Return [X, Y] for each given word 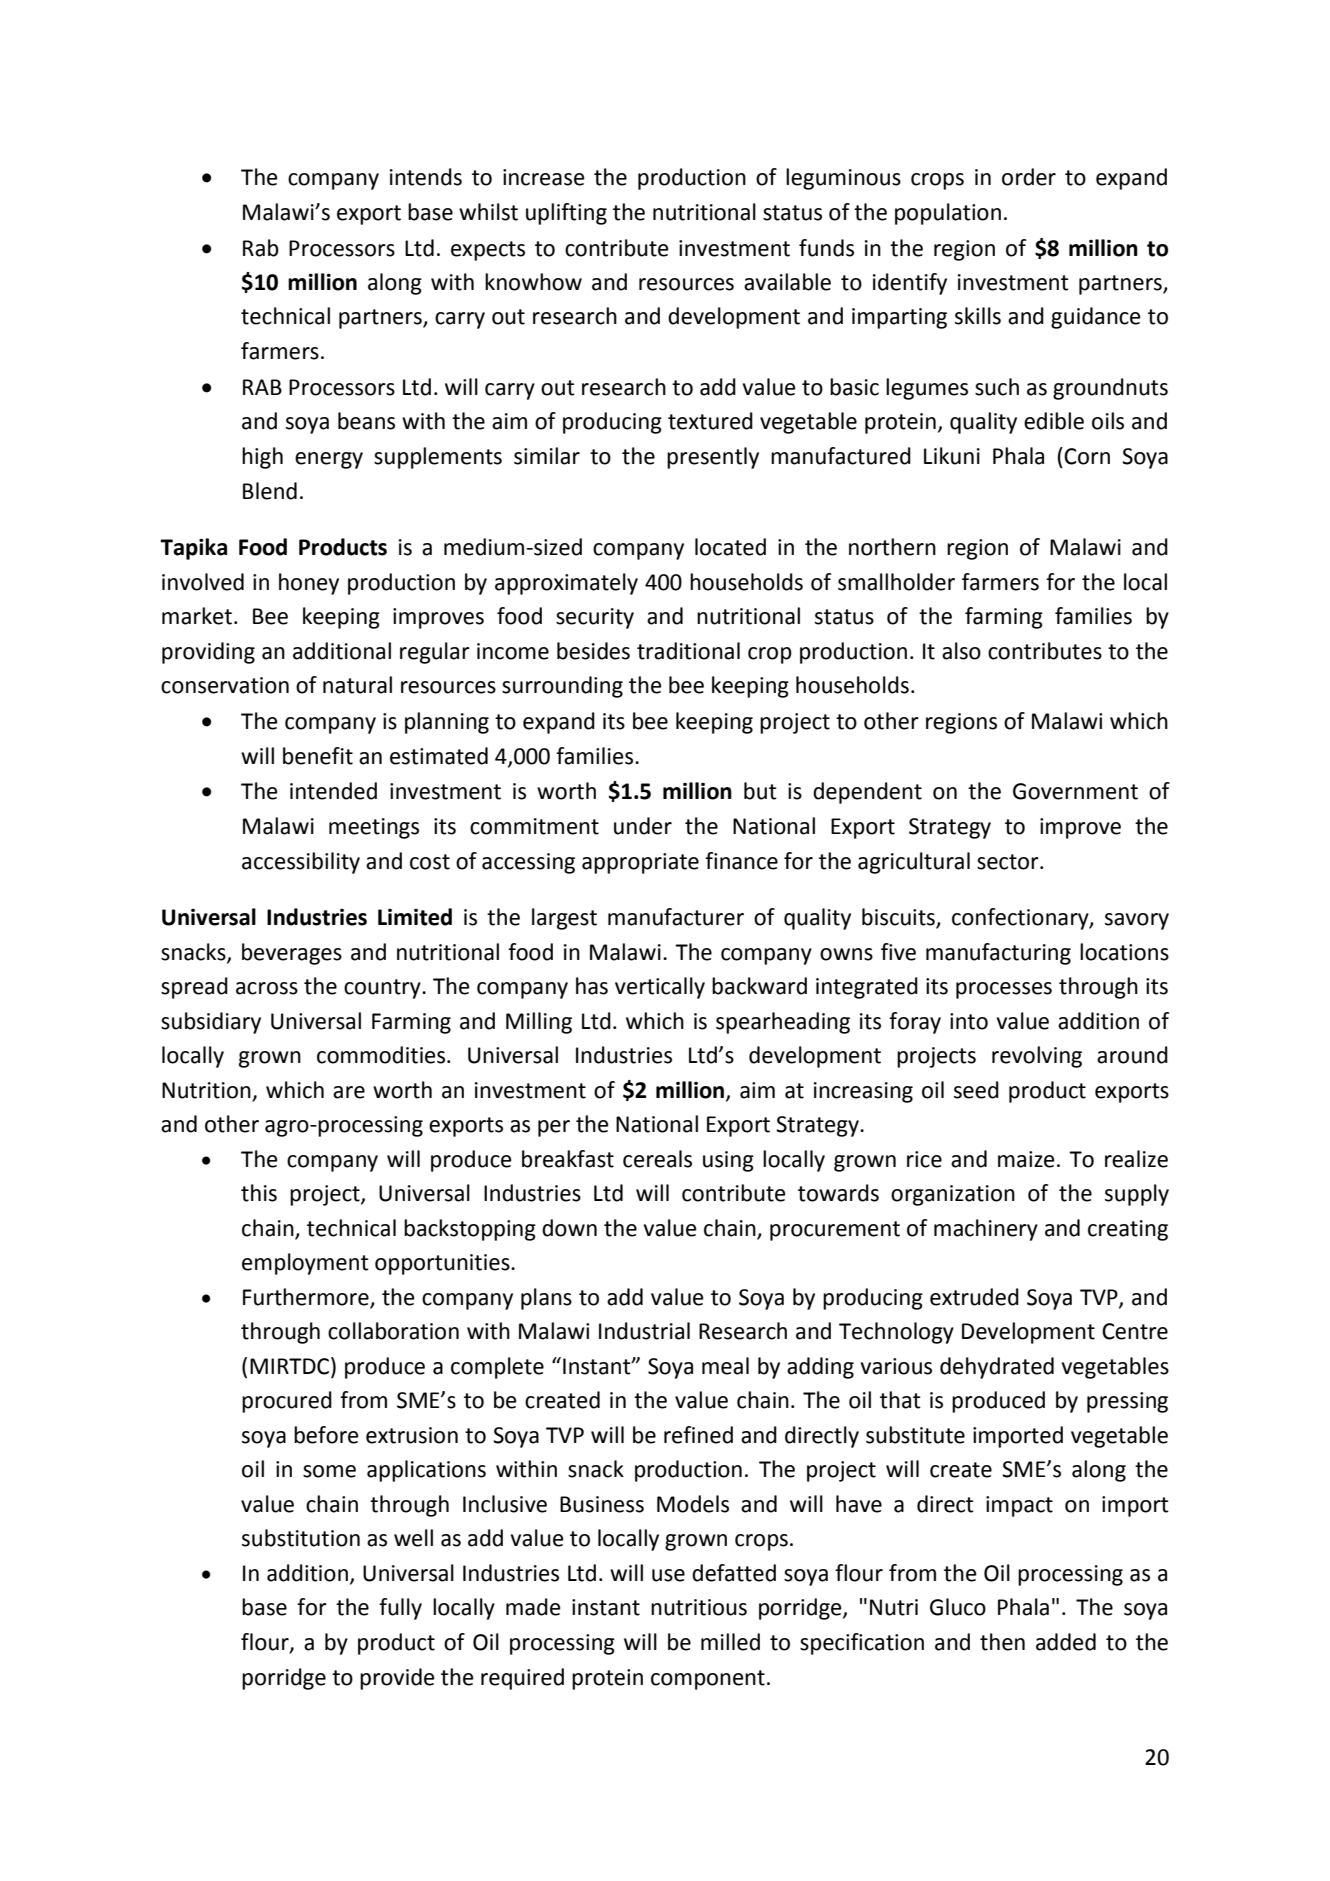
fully [400, 1609]
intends [426, 177]
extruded [974, 1297]
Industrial [644, 1331]
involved [203, 582]
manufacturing [998, 954]
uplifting [566, 214]
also [961, 651]
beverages [292, 954]
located [730, 547]
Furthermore [306, 1297]
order [1029, 177]
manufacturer [676, 917]
